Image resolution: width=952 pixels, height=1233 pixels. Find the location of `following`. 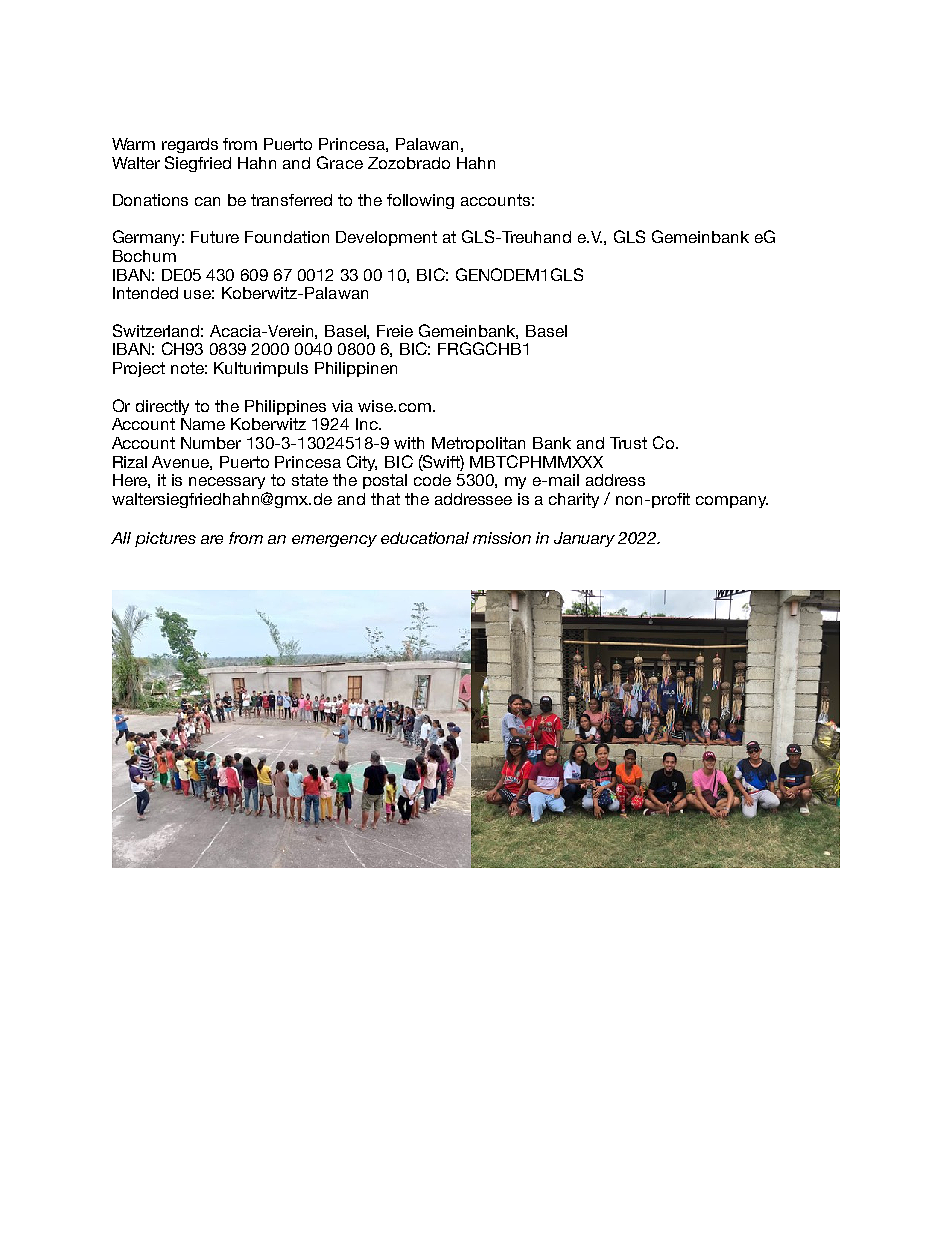

following is located at coordinates (420, 201).
